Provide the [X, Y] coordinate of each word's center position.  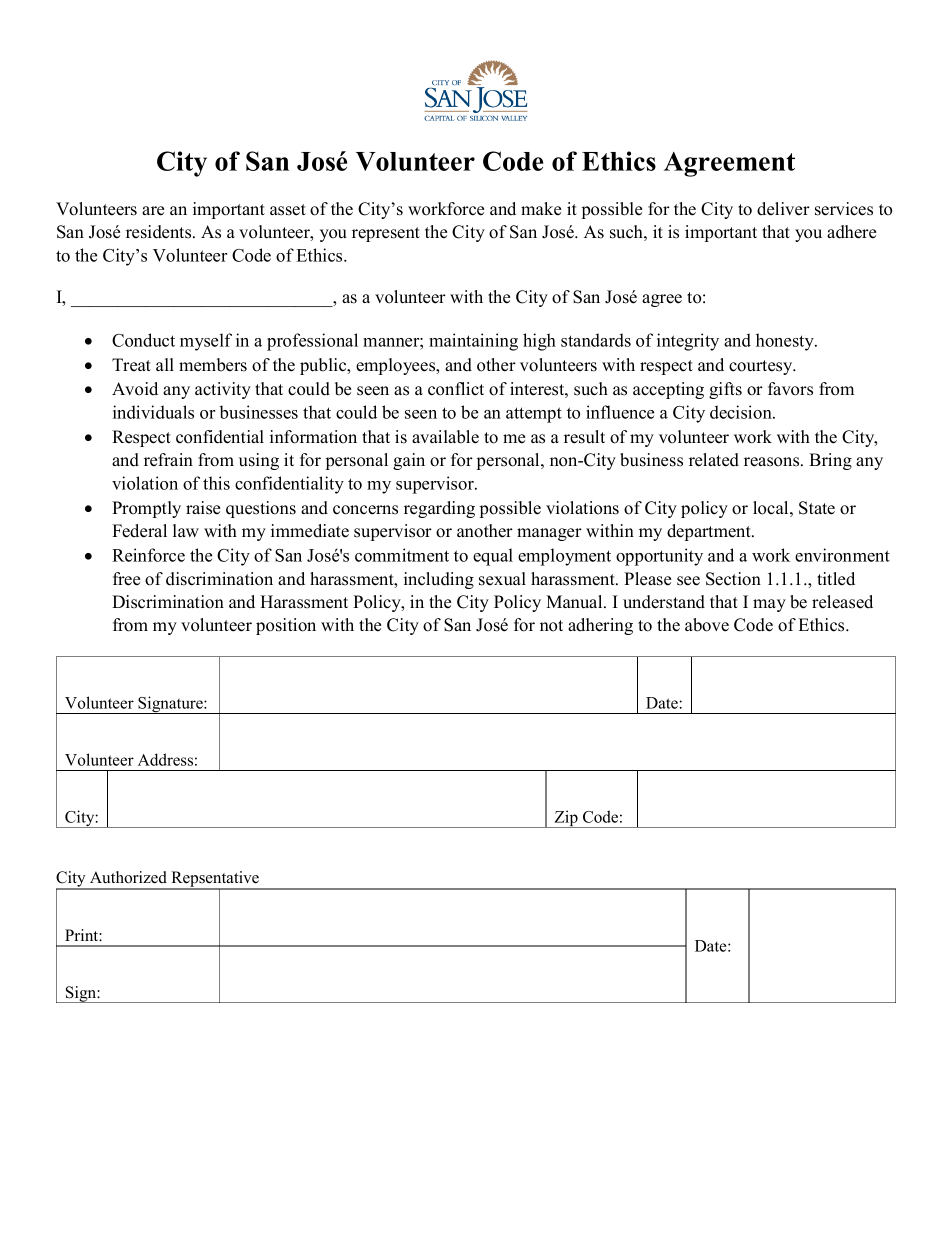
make [541, 209]
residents [160, 232]
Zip [566, 819]
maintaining [473, 342]
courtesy [762, 367]
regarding [439, 509]
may [769, 605]
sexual [502, 579]
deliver [783, 209]
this [216, 483]
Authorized [128, 877]
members [213, 365]
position [286, 626]
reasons [773, 462]
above [707, 625]
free [126, 579]
